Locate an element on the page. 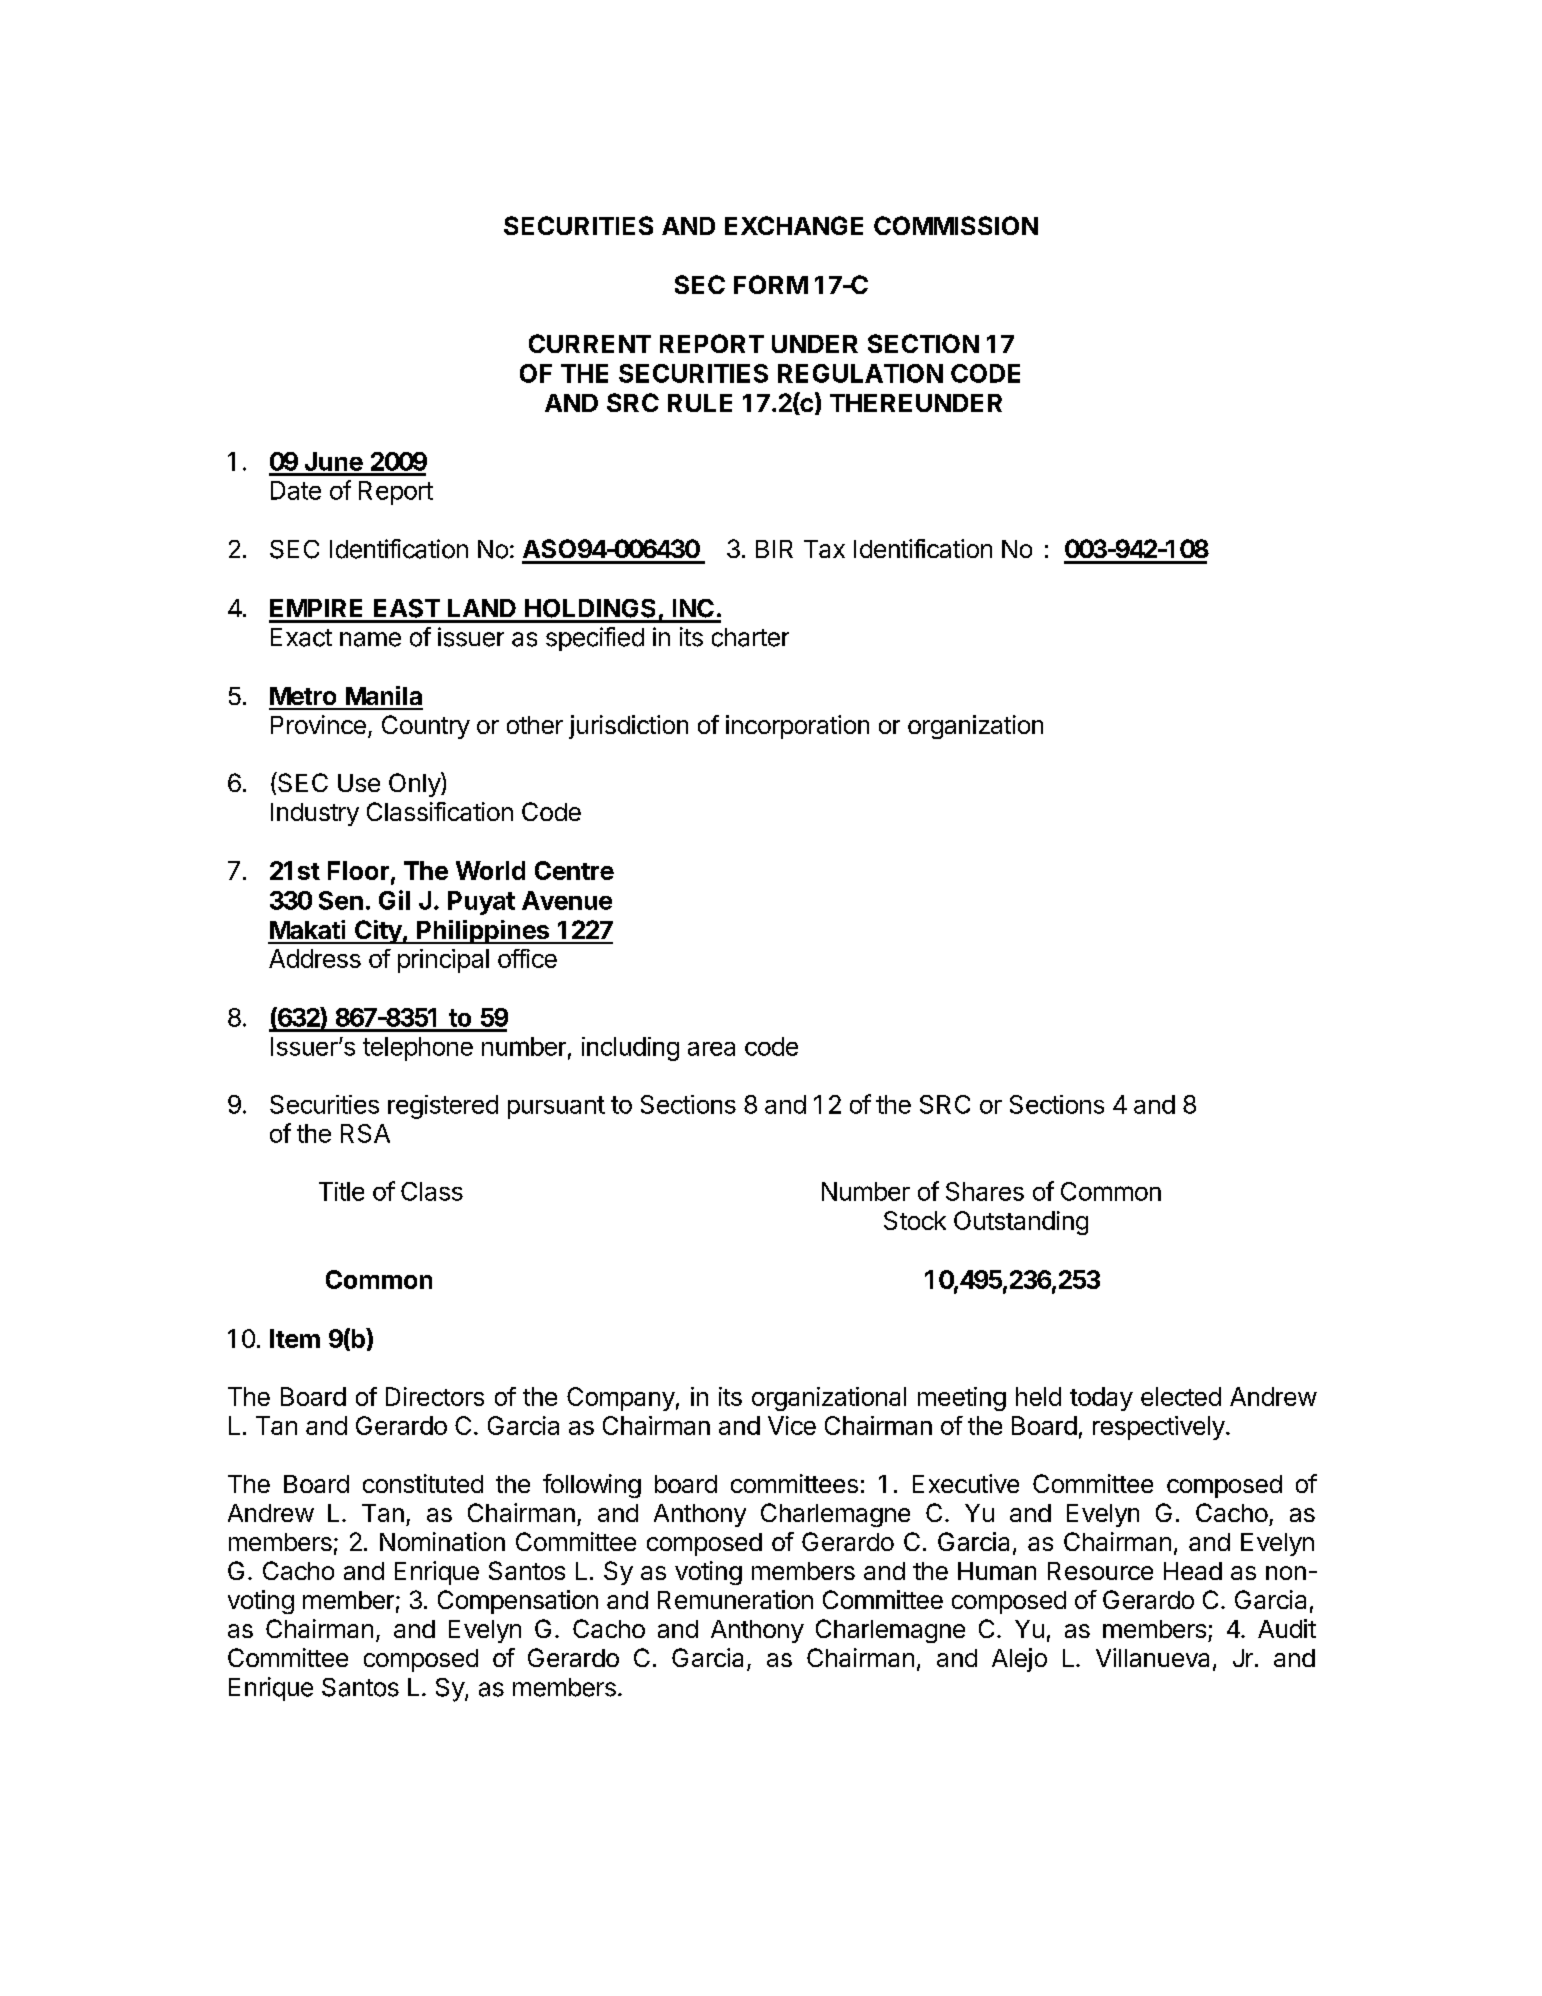 Image resolution: width=1542 pixels, height=1996 pixels. CURRENT is located at coordinates (590, 343).
